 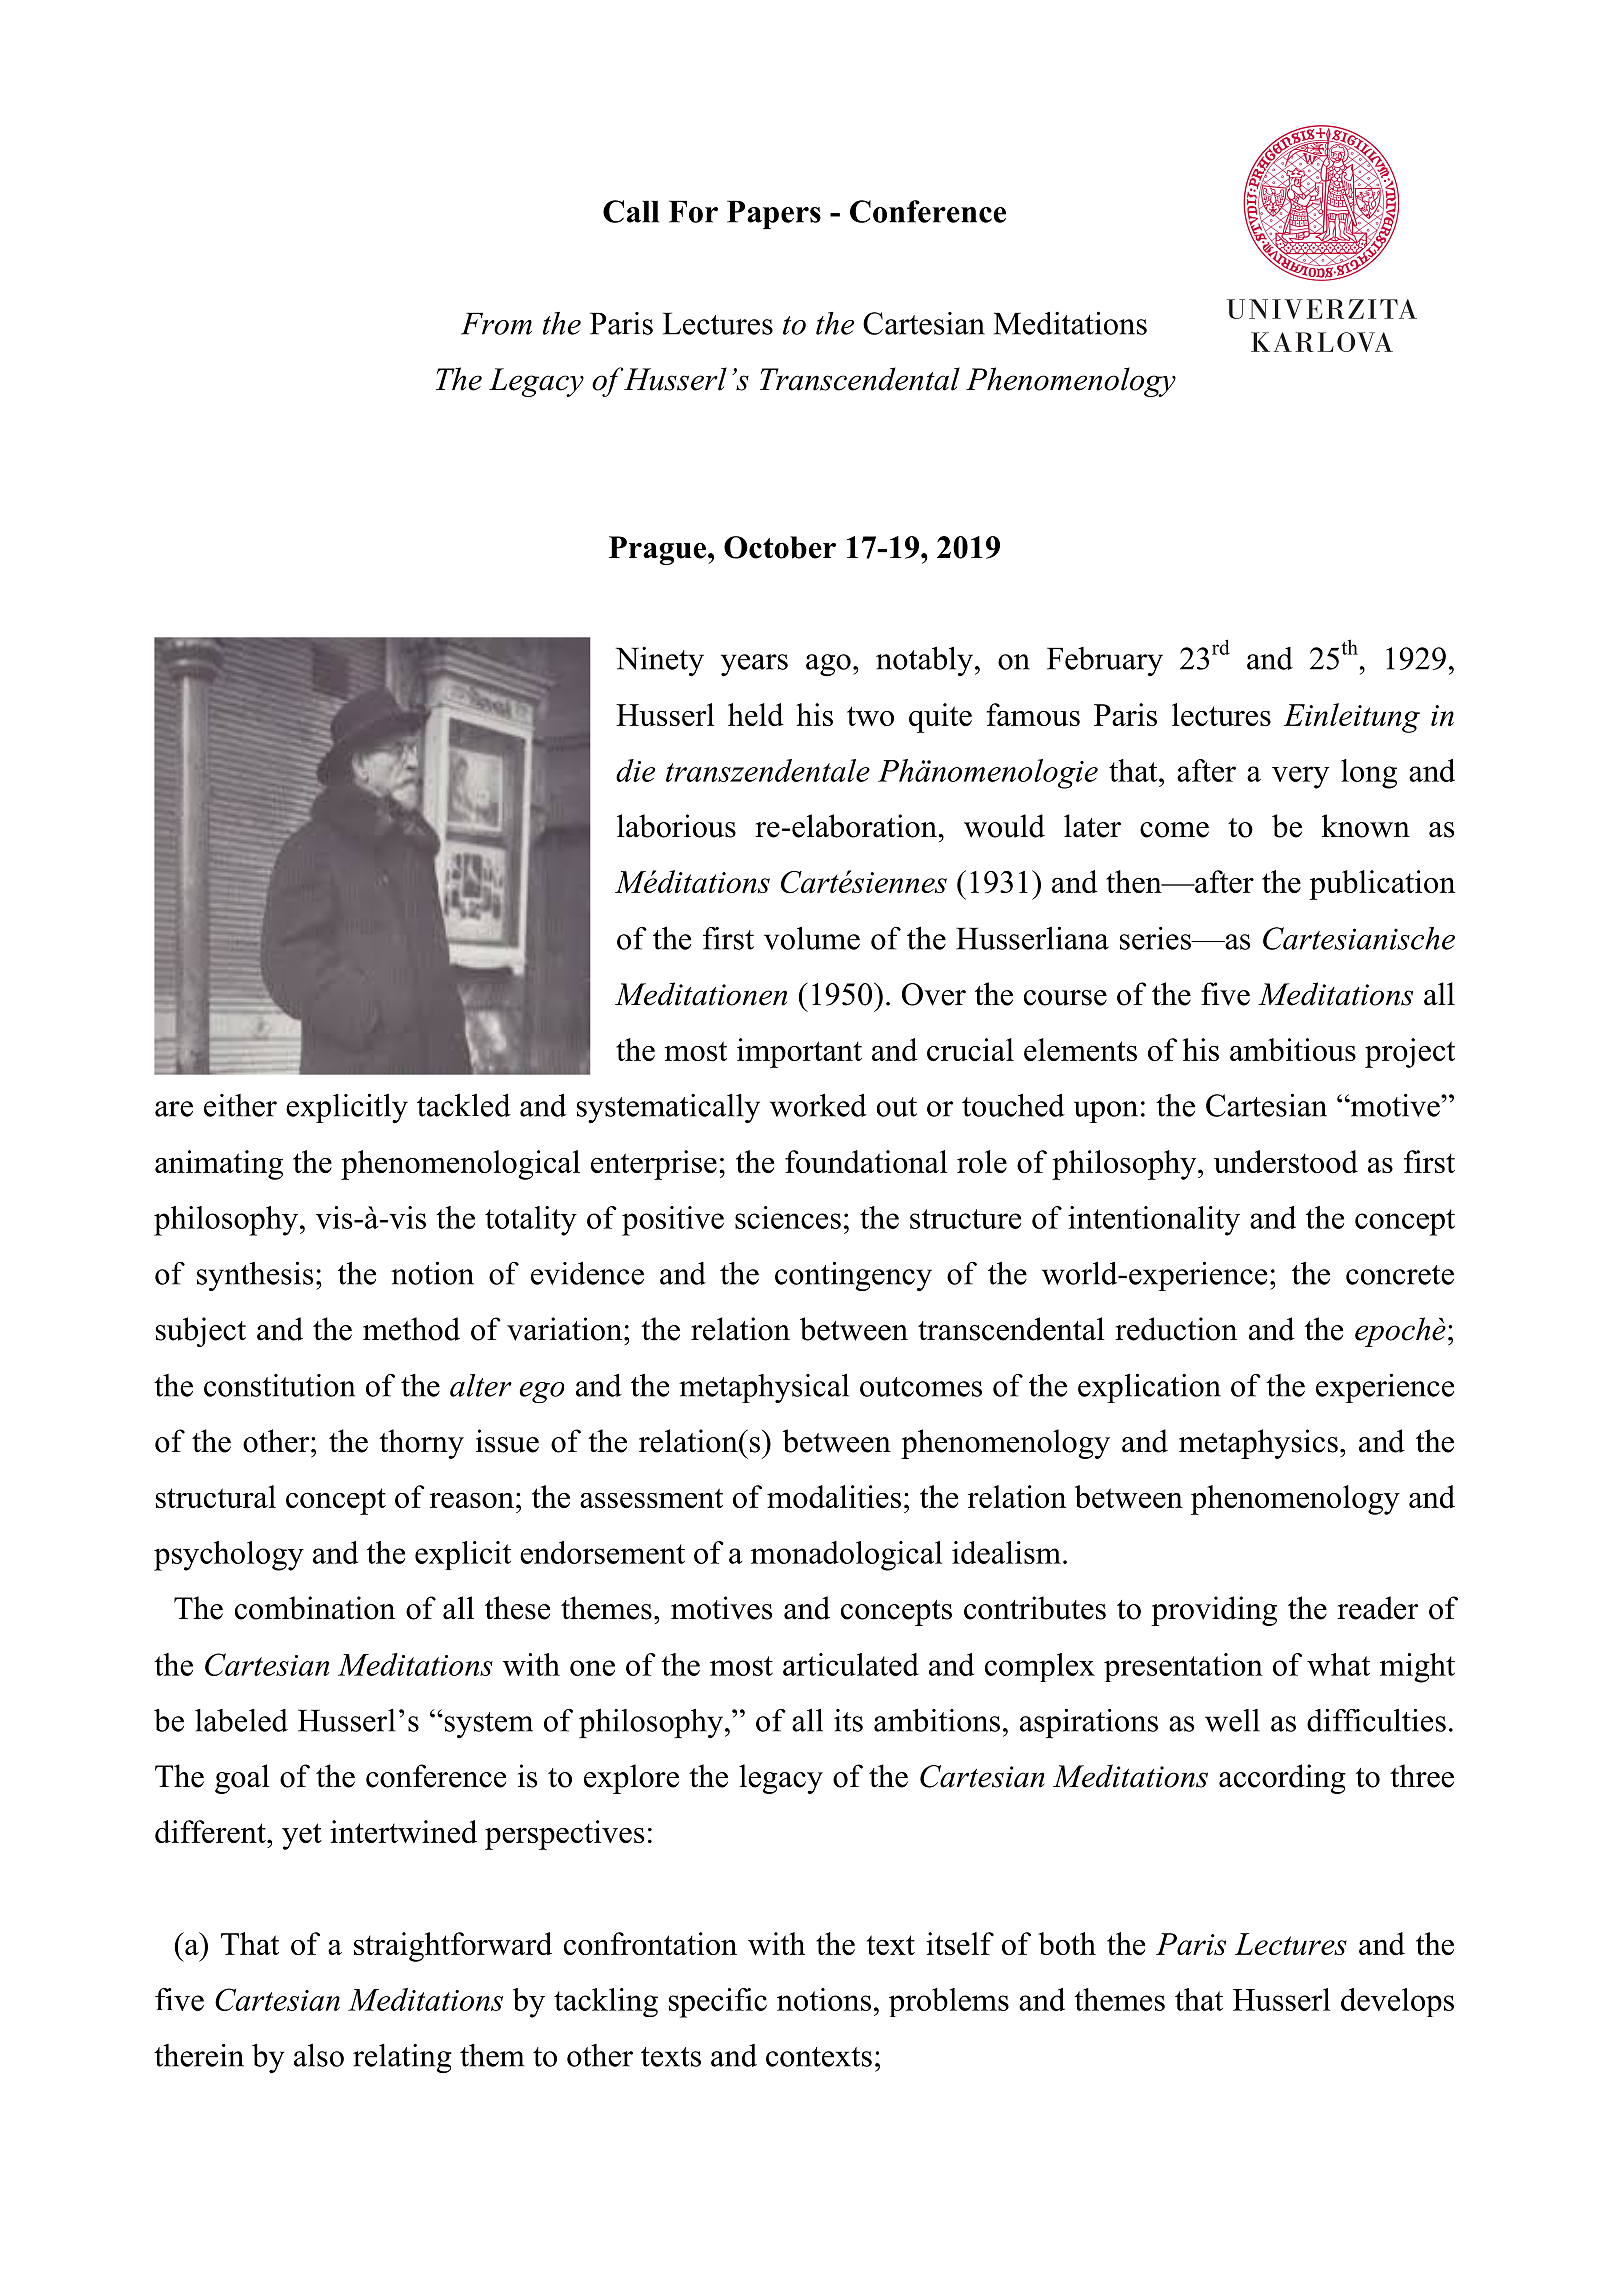 What do you see at coordinates (496, 323) in the image?
I see `From` at bounding box center [496, 323].
